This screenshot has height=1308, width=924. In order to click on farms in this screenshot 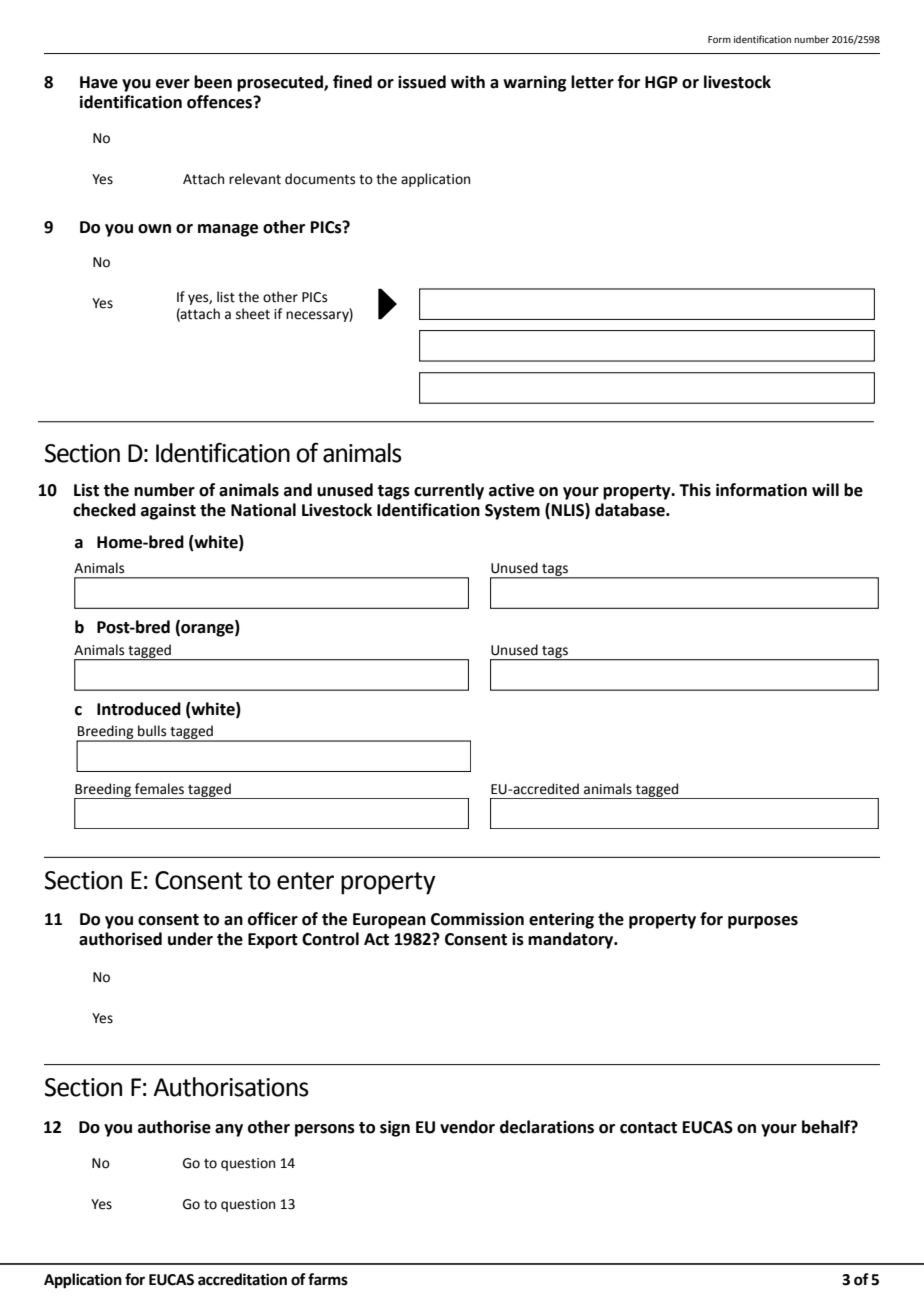, I will do `click(328, 1279)`.
